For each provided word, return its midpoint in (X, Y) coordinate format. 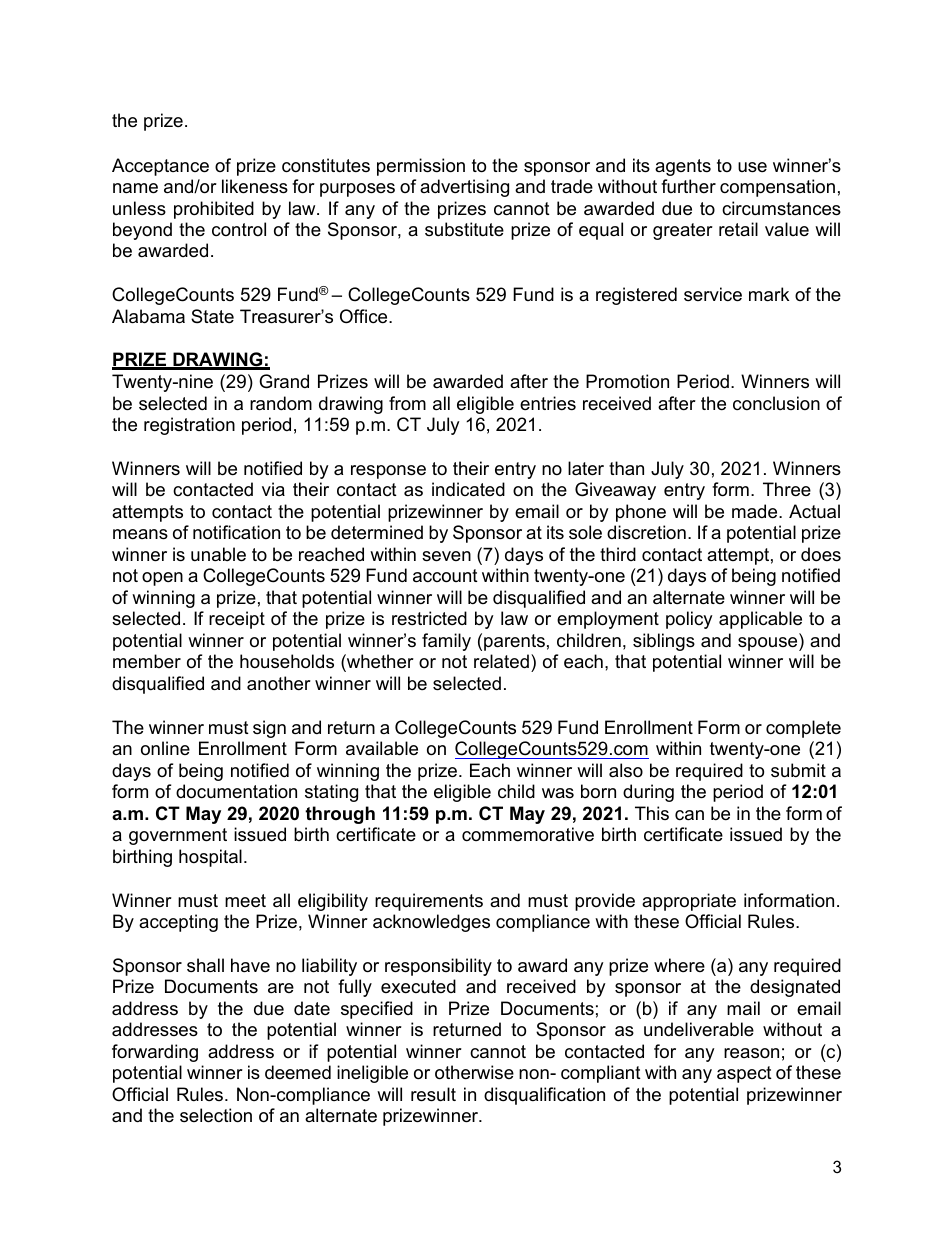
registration (189, 426)
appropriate (689, 902)
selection (216, 1115)
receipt (237, 620)
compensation (777, 188)
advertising (464, 188)
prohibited (214, 210)
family (446, 642)
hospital (210, 858)
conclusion (776, 403)
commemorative (528, 834)
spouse (769, 644)
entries (548, 403)
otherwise (474, 1072)
